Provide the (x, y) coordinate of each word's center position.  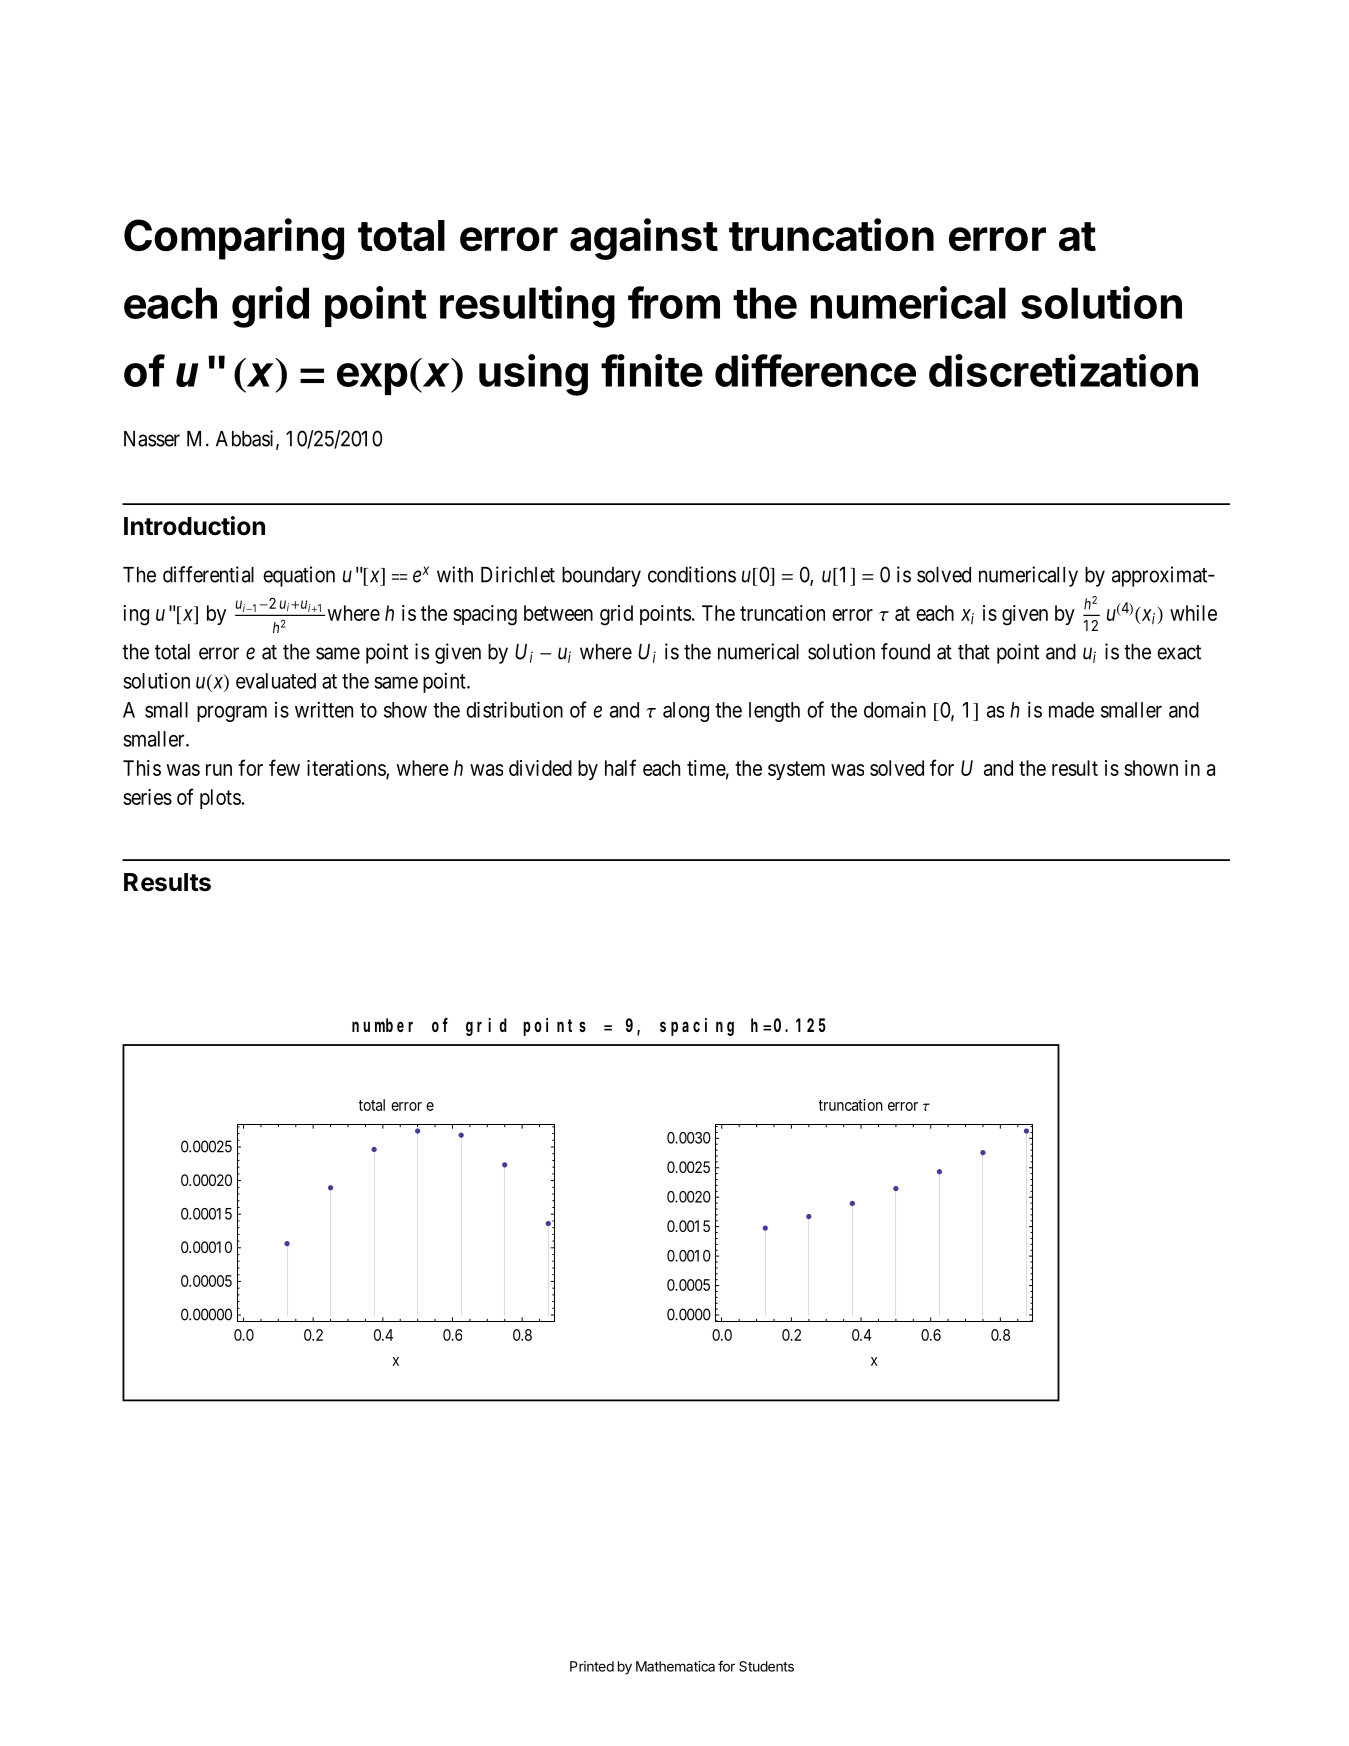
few (284, 767)
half (620, 767)
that (974, 652)
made (1071, 710)
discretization (1063, 370)
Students (766, 1666)
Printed (592, 1666)
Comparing (234, 239)
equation (299, 576)
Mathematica (675, 1666)
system (796, 770)
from (674, 302)
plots (220, 799)
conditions (692, 574)
